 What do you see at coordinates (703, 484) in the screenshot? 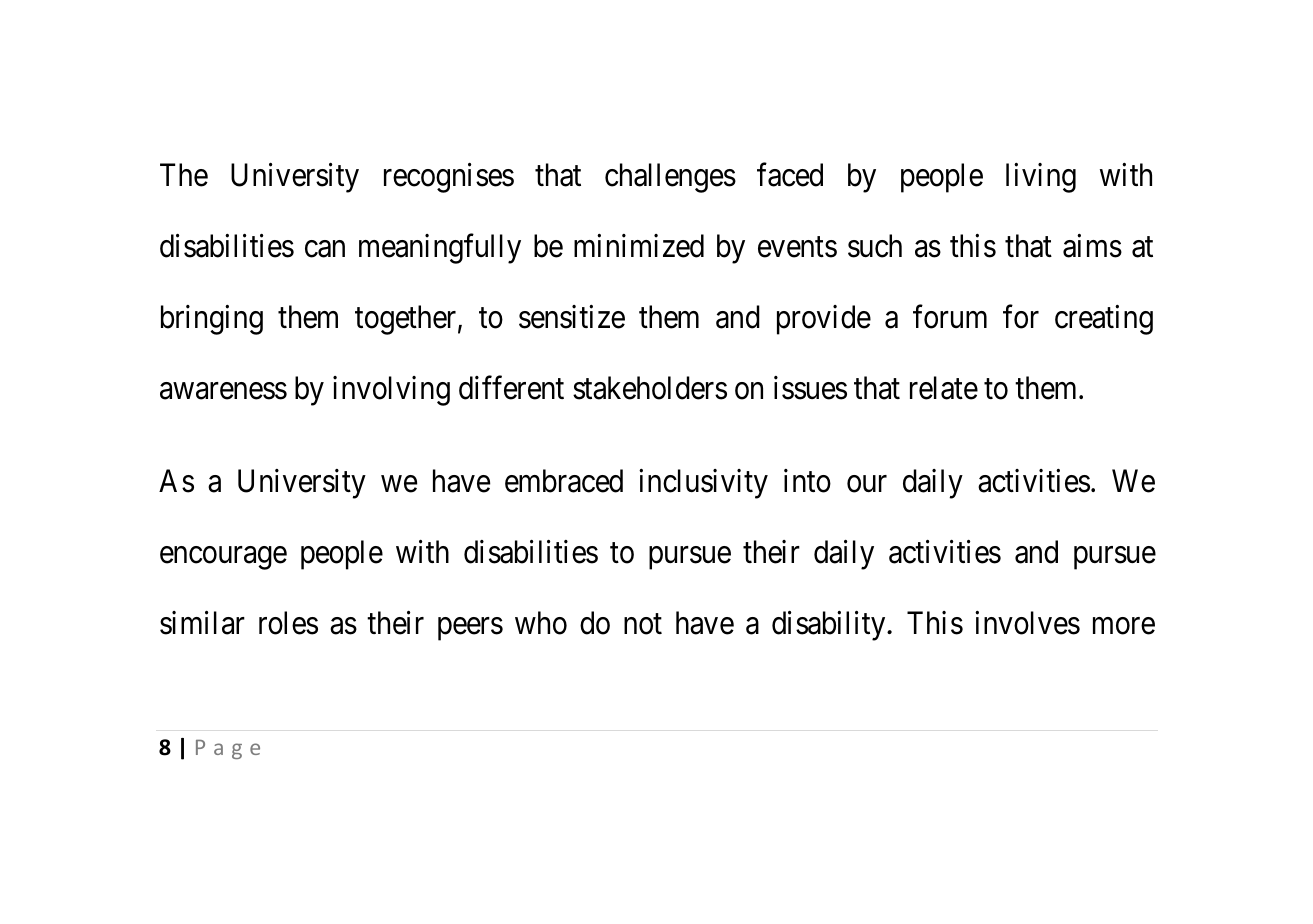
I see `inclusivity` at bounding box center [703, 484].
